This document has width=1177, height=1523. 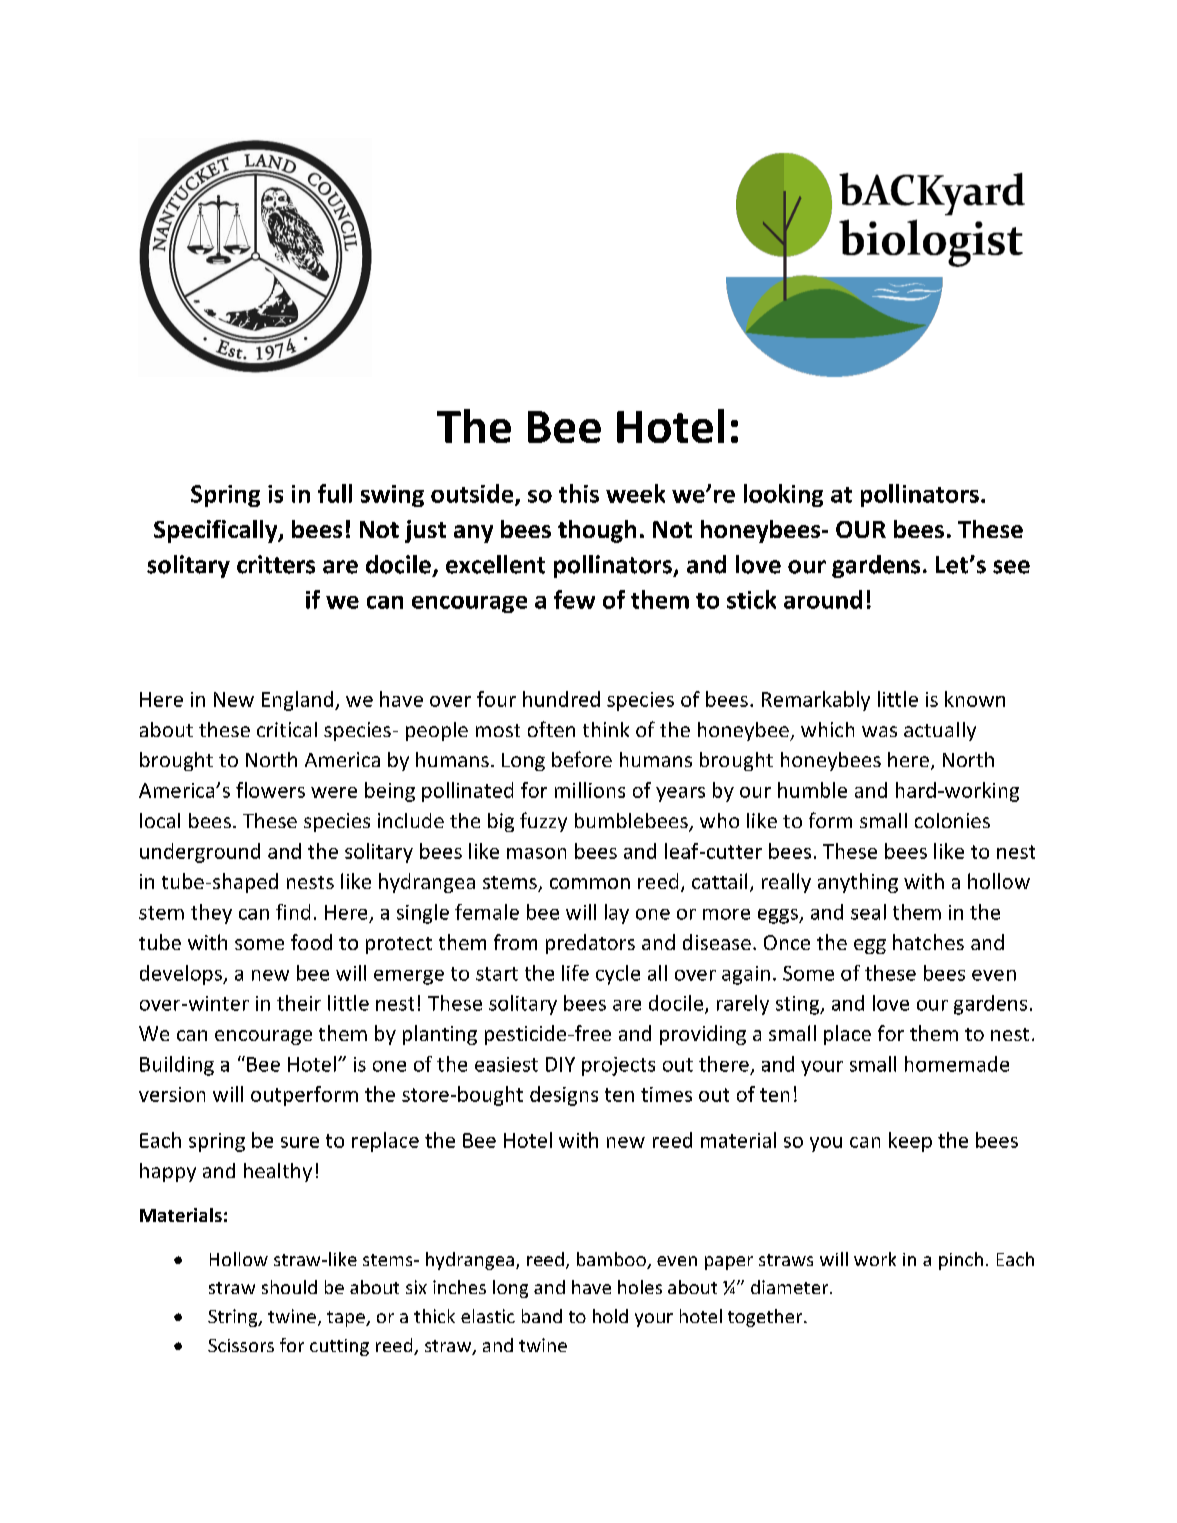 What do you see at coordinates (783, 495) in the document?
I see `looking` at bounding box center [783, 495].
